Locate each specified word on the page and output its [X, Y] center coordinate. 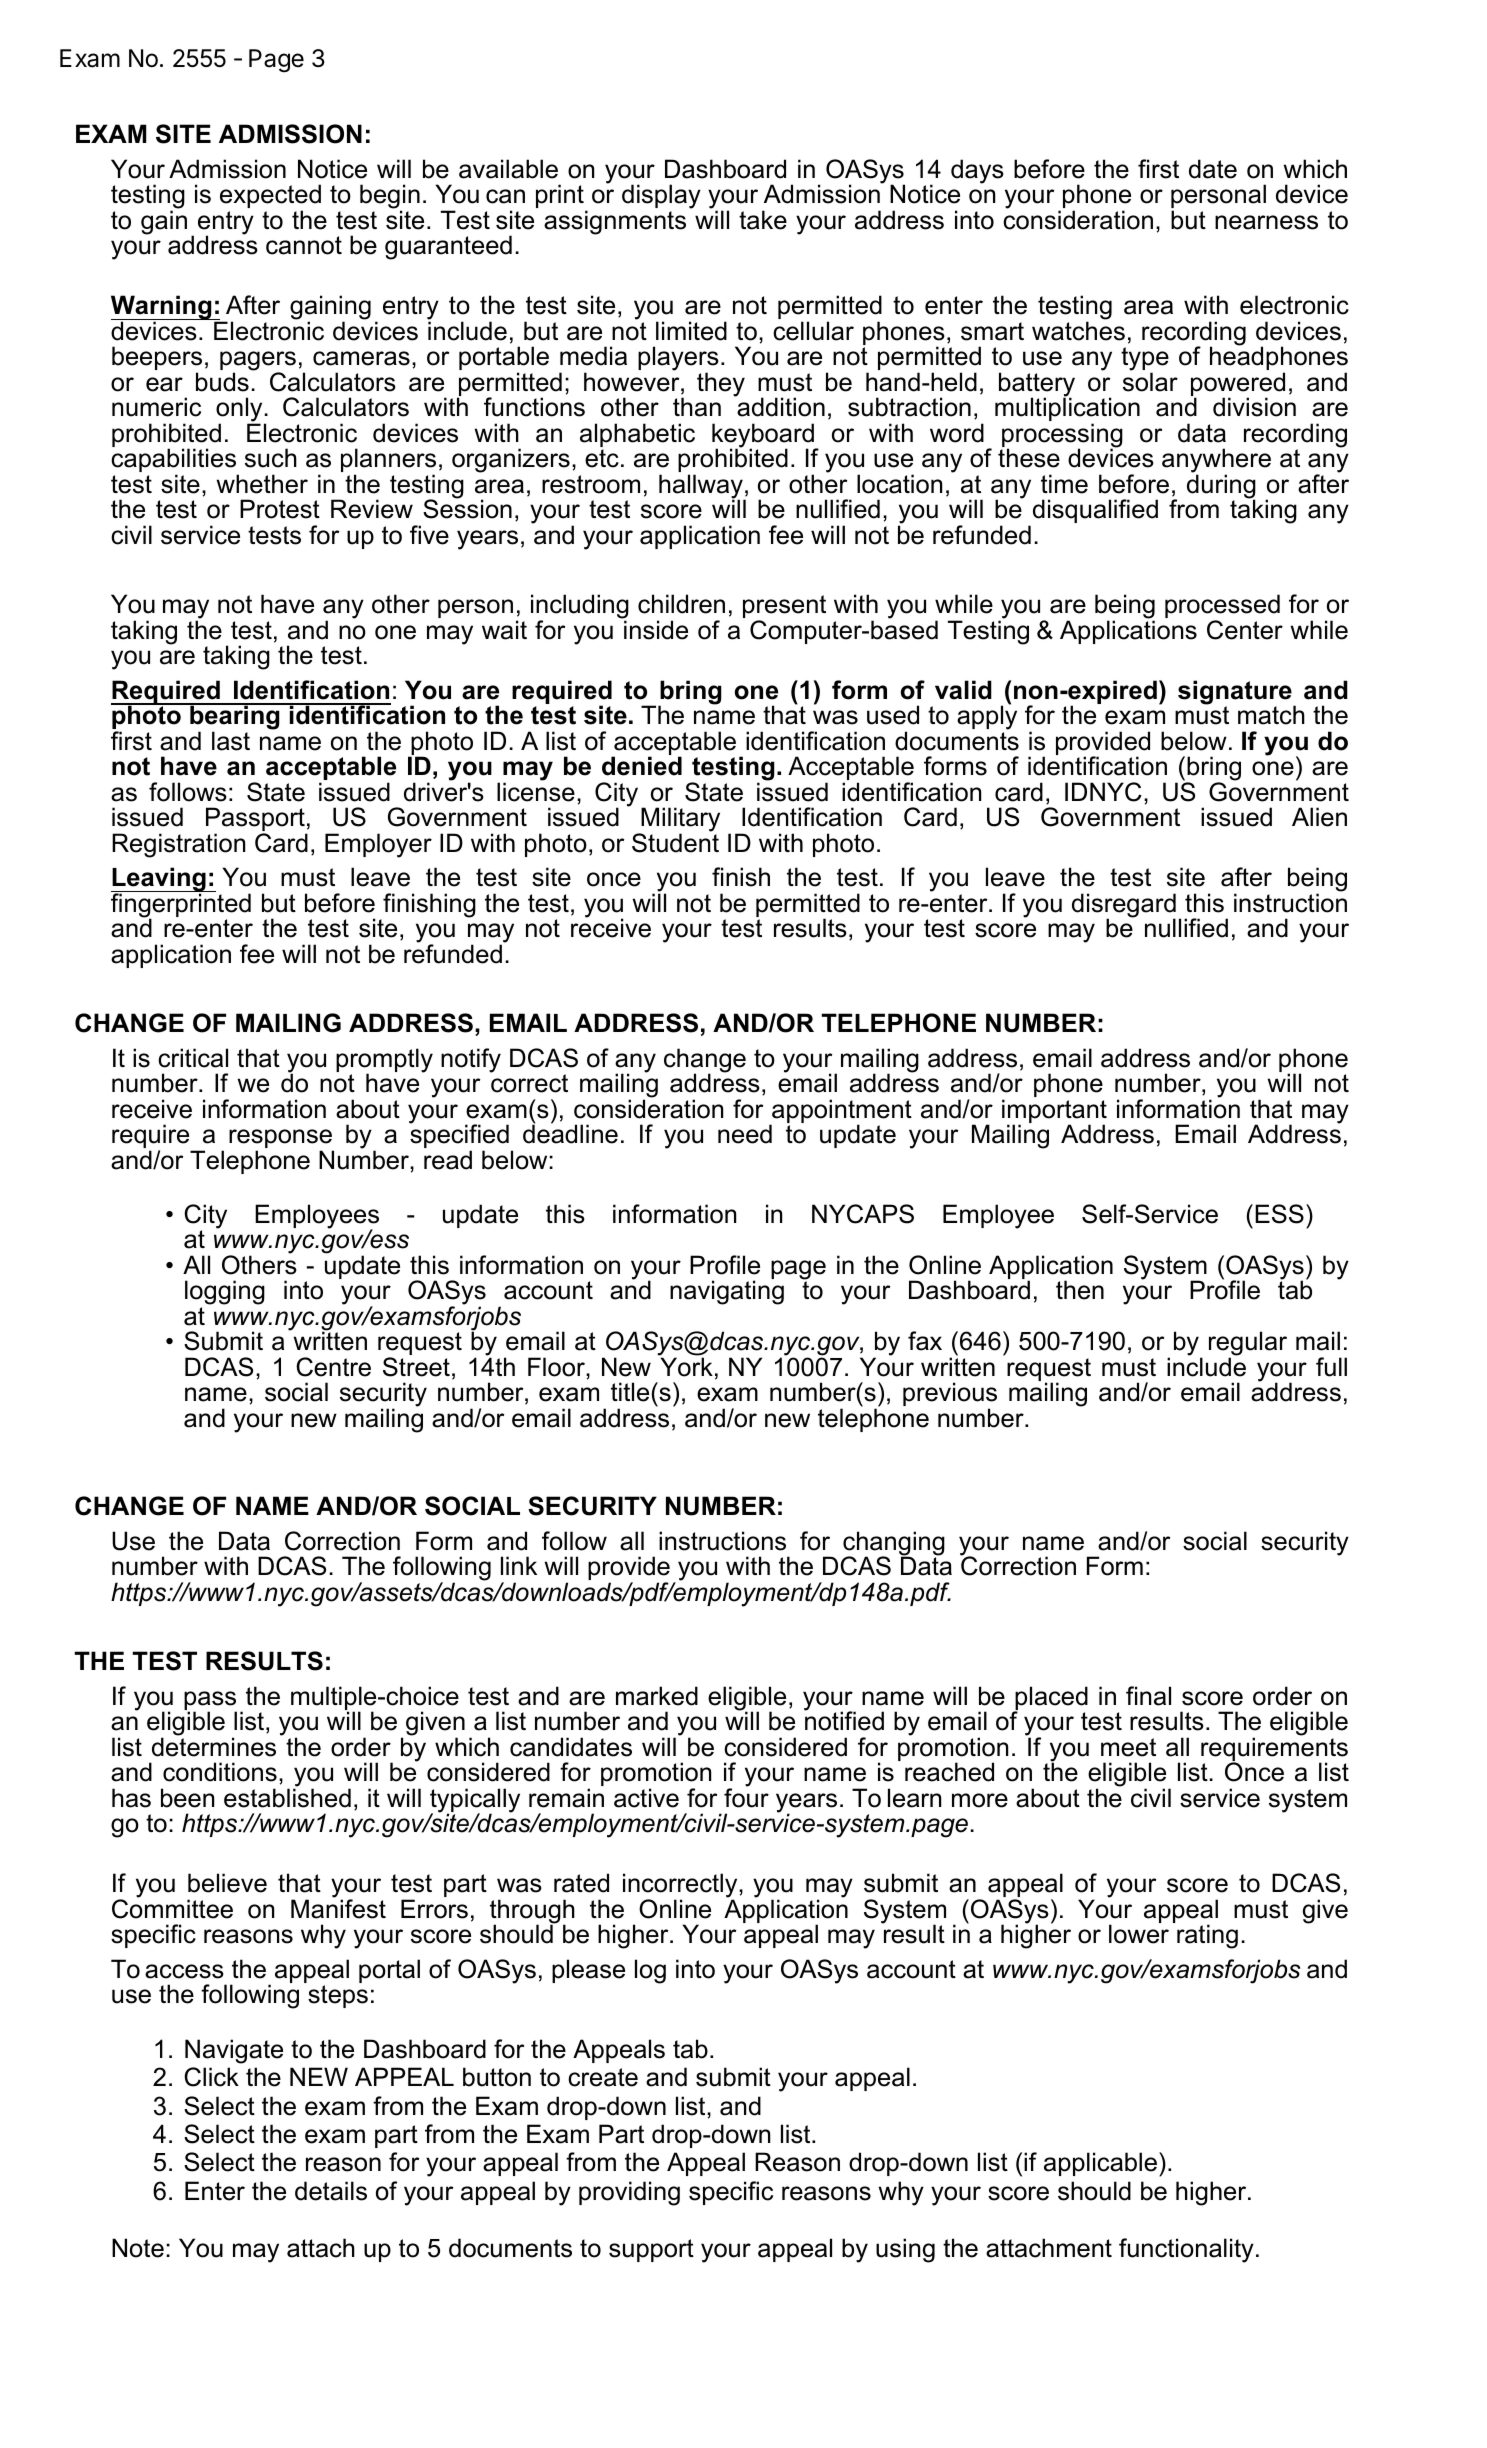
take [763, 220]
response [281, 1140]
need [745, 1134]
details [331, 2191]
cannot [304, 245]
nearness [1266, 222]
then [1080, 1290]
